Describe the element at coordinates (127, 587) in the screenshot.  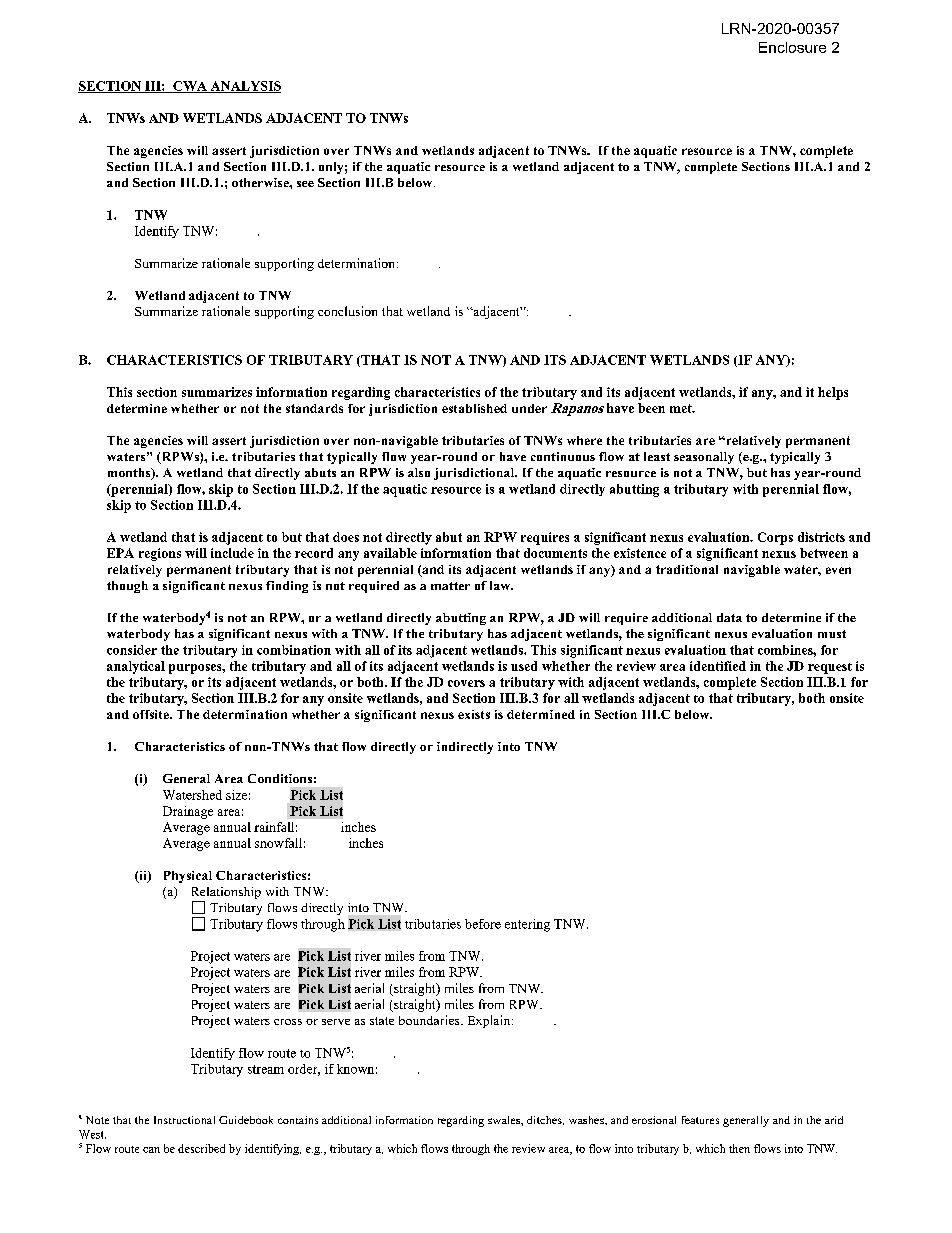
I see `though` at that location.
